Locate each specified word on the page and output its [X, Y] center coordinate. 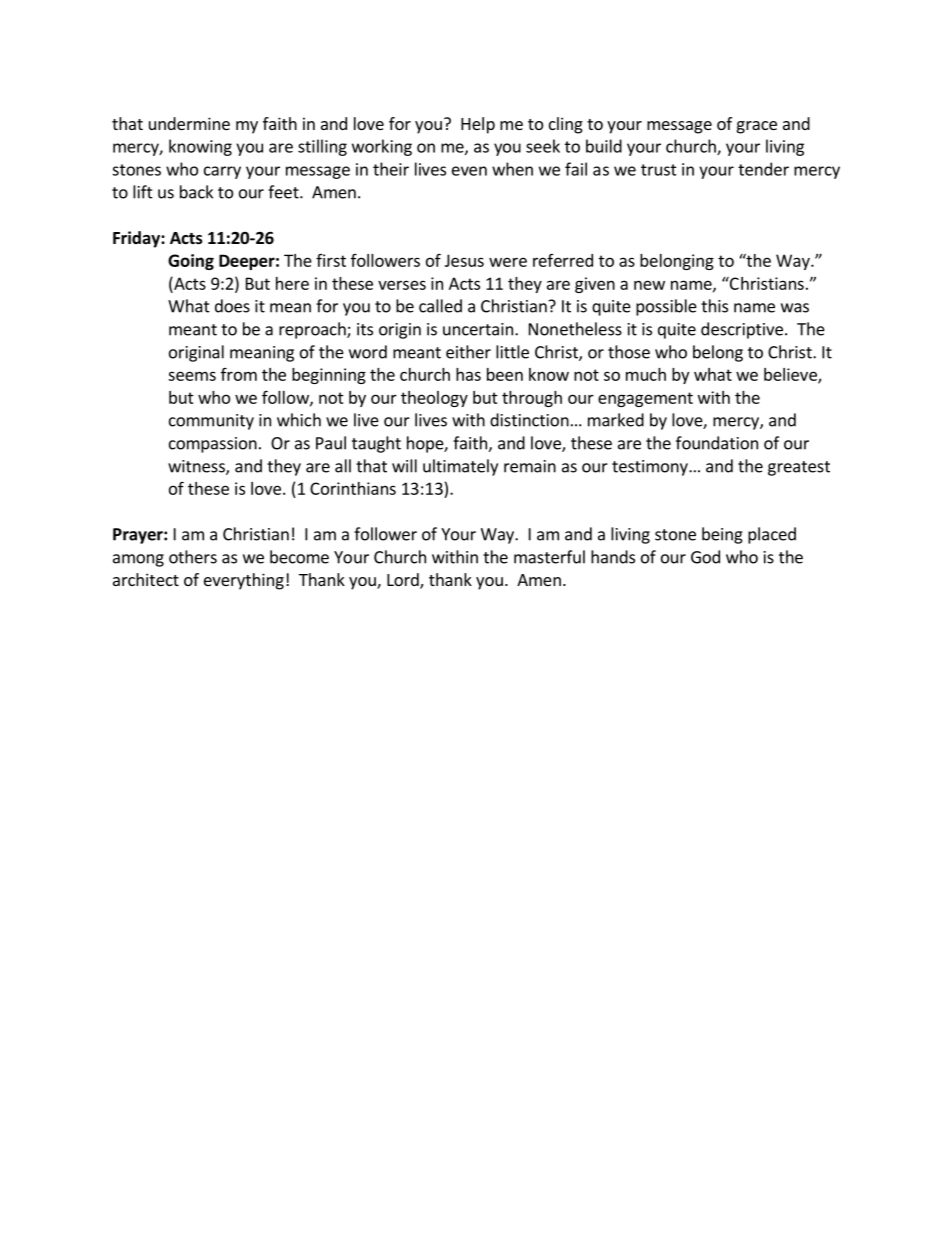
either [468, 352]
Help [478, 125]
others [193, 557]
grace [757, 127]
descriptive [742, 330]
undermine [189, 123]
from [239, 374]
